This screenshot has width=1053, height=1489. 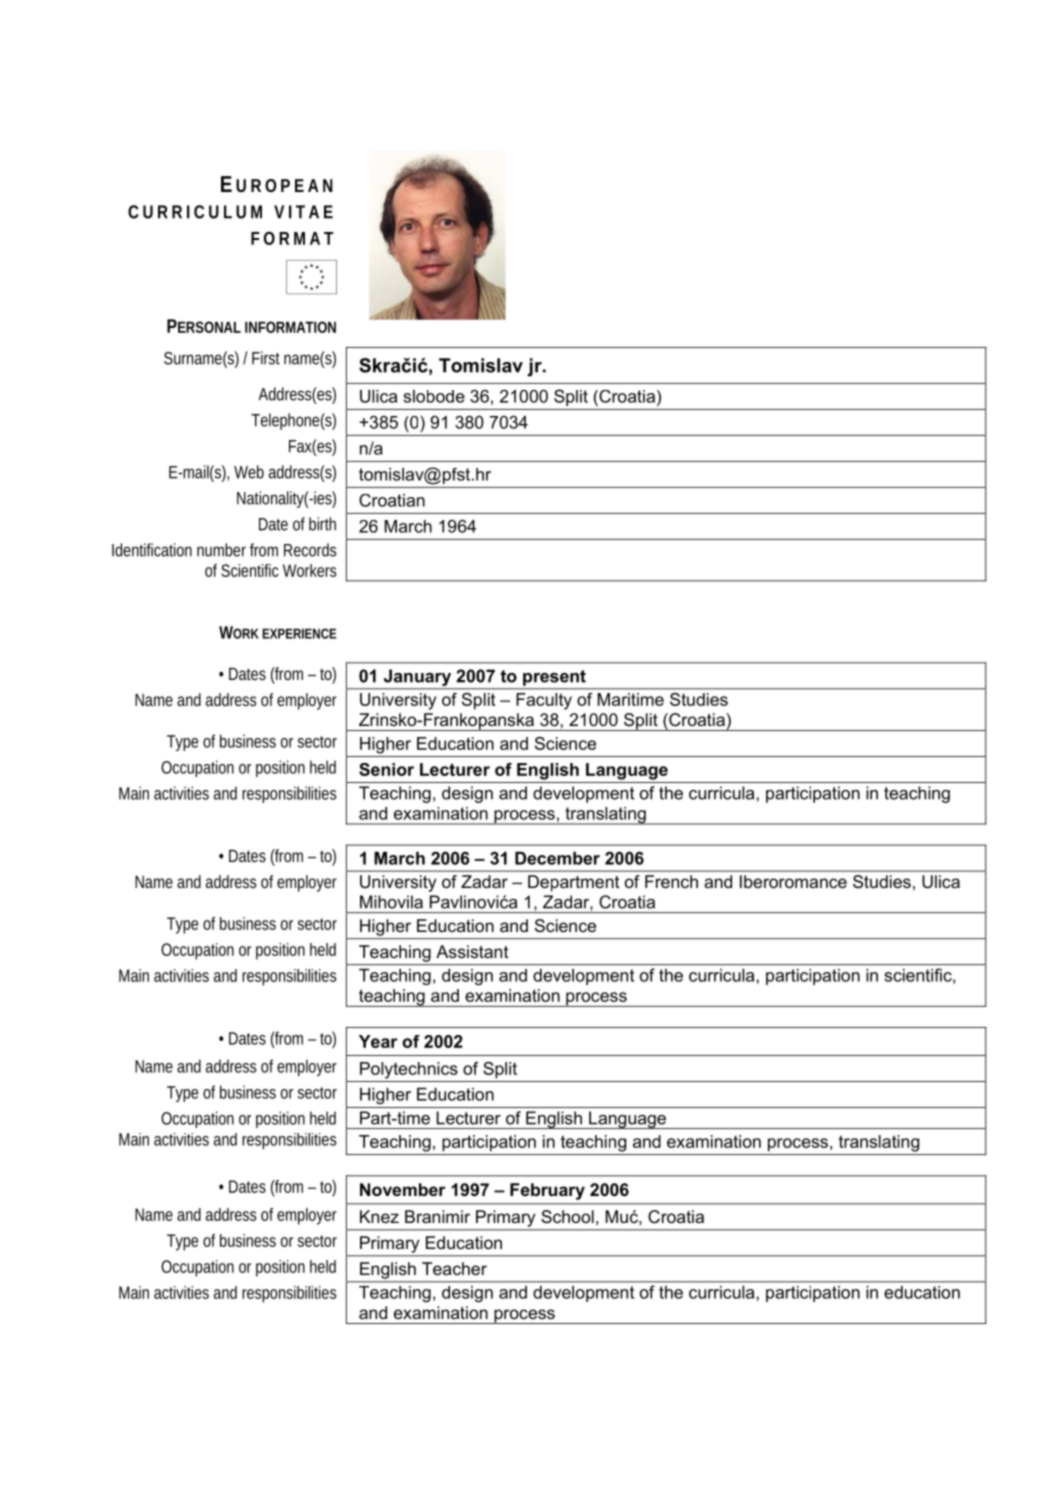 I want to click on French, so click(x=671, y=881).
